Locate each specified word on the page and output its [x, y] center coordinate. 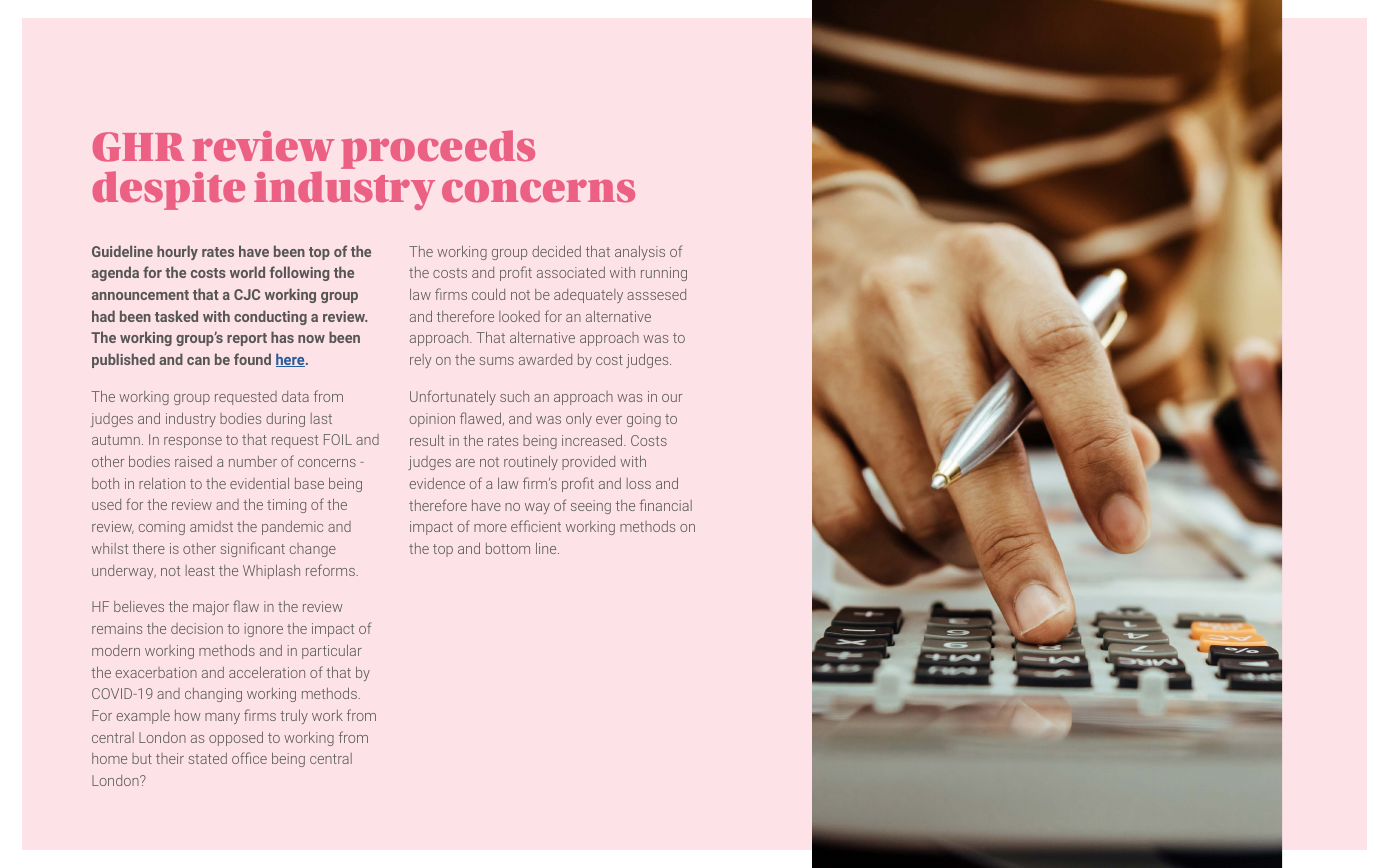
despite [169, 190]
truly [294, 717]
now [311, 339]
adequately [588, 296]
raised [193, 461]
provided [588, 463]
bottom [508, 548]
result [427, 440]
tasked [176, 316]
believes [139, 606]
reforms [331, 570]
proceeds [438, 149]
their [170, 758]
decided [556, 251]
